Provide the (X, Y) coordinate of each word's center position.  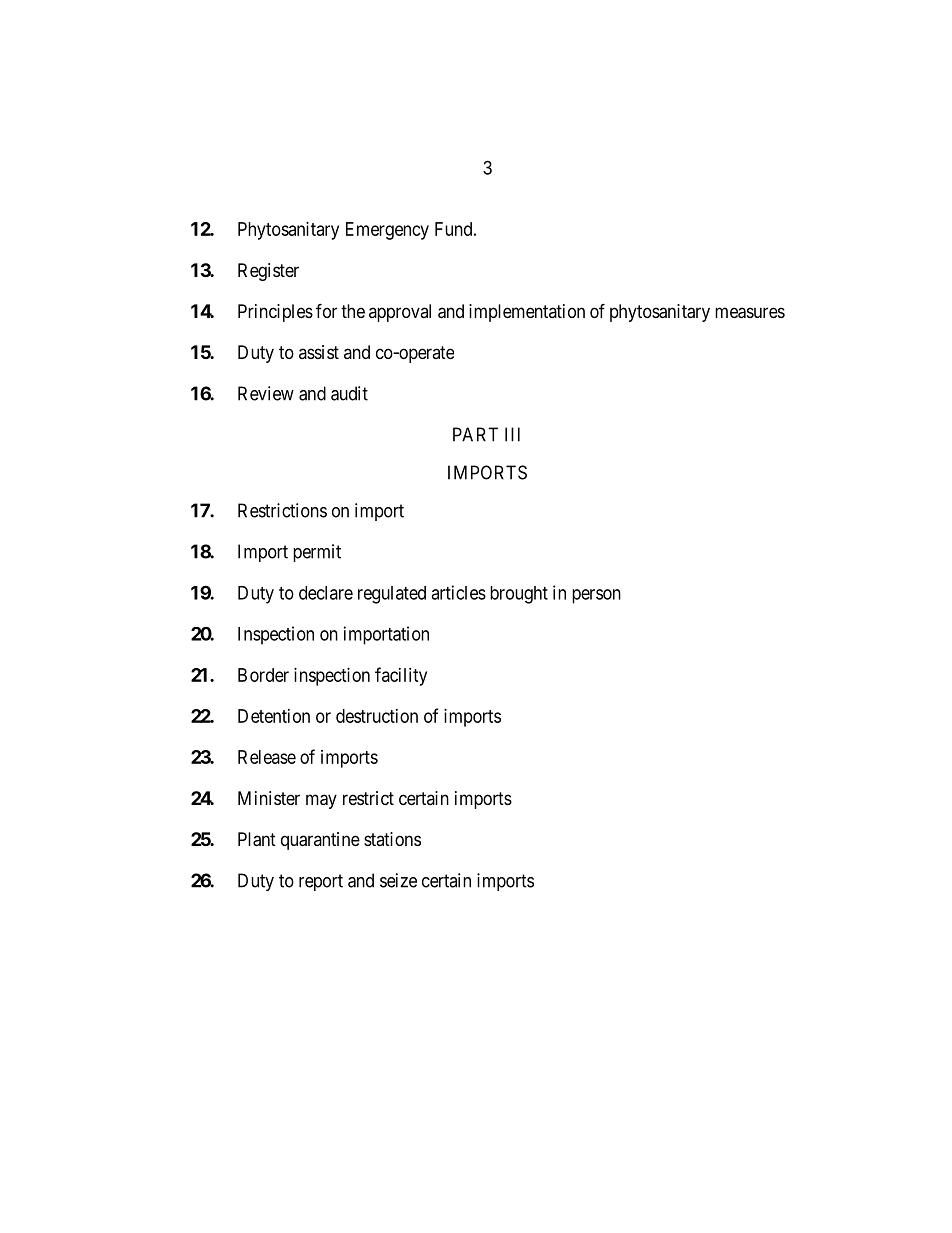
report (321, 882)
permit (317, 553)
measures (750, 313)
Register (268, 272)
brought (519, 595)
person (596, 596)
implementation (527, 313)
